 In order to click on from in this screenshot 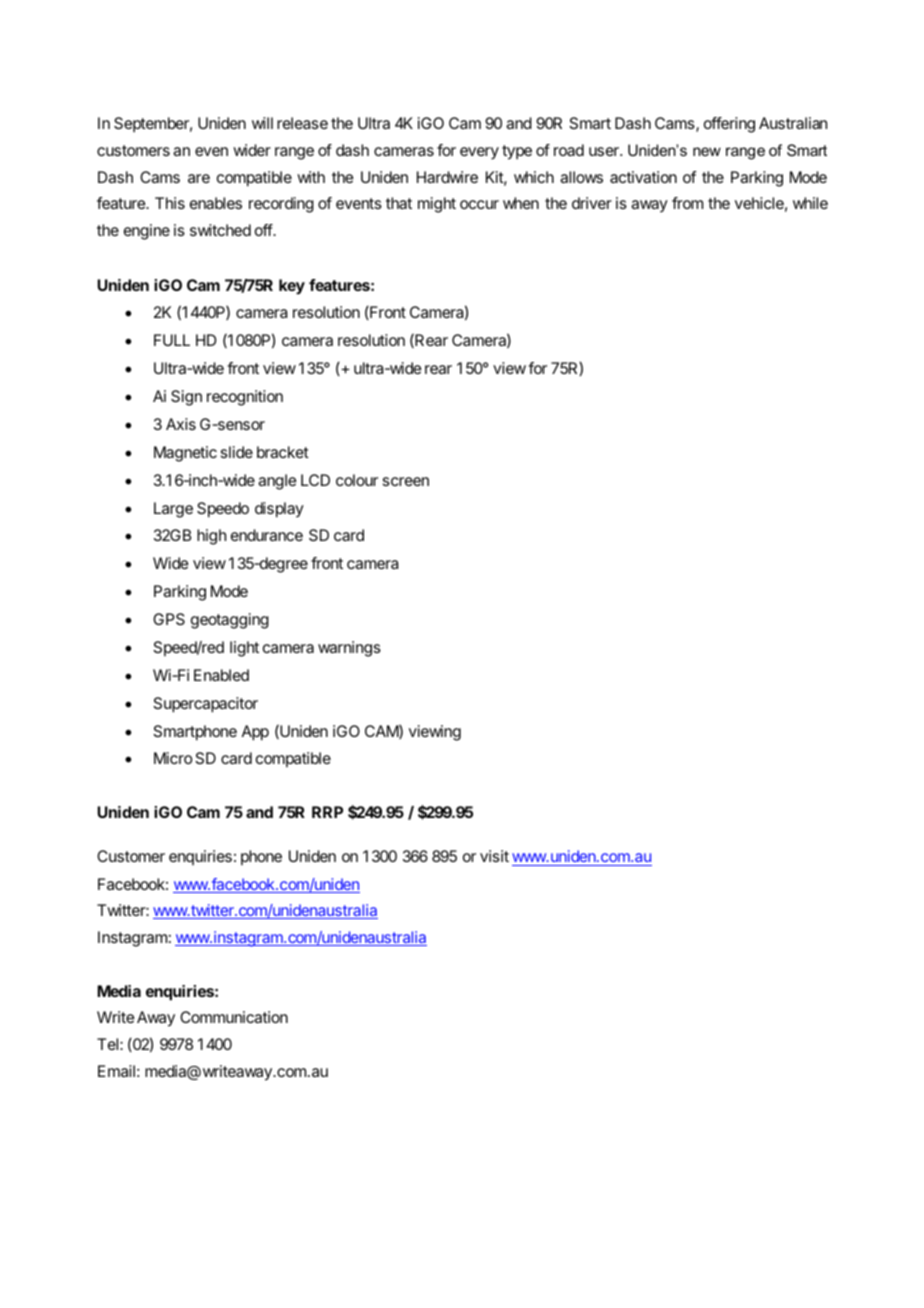, I will do `click(687, 203)`.
